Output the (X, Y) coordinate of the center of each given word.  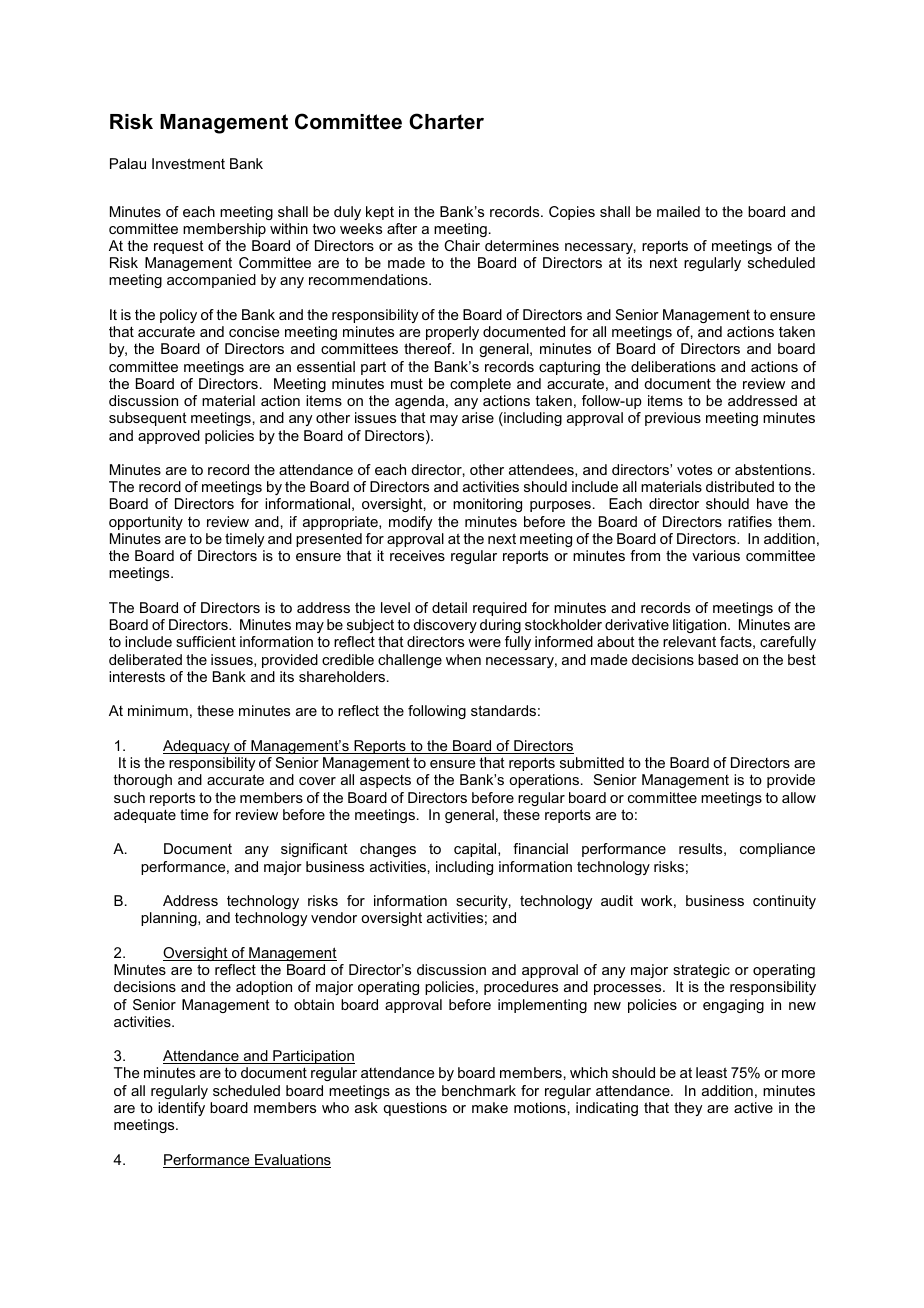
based (718, 659)
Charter (446, 121)
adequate (145, 816)
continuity (784, 902)
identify (181, 1109)
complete (480, 385)
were (484, 643)
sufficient (206, 641)
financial (540, 848)
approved (169, 437)
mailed (678, 211)
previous (673, 419)
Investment (188, 163)
